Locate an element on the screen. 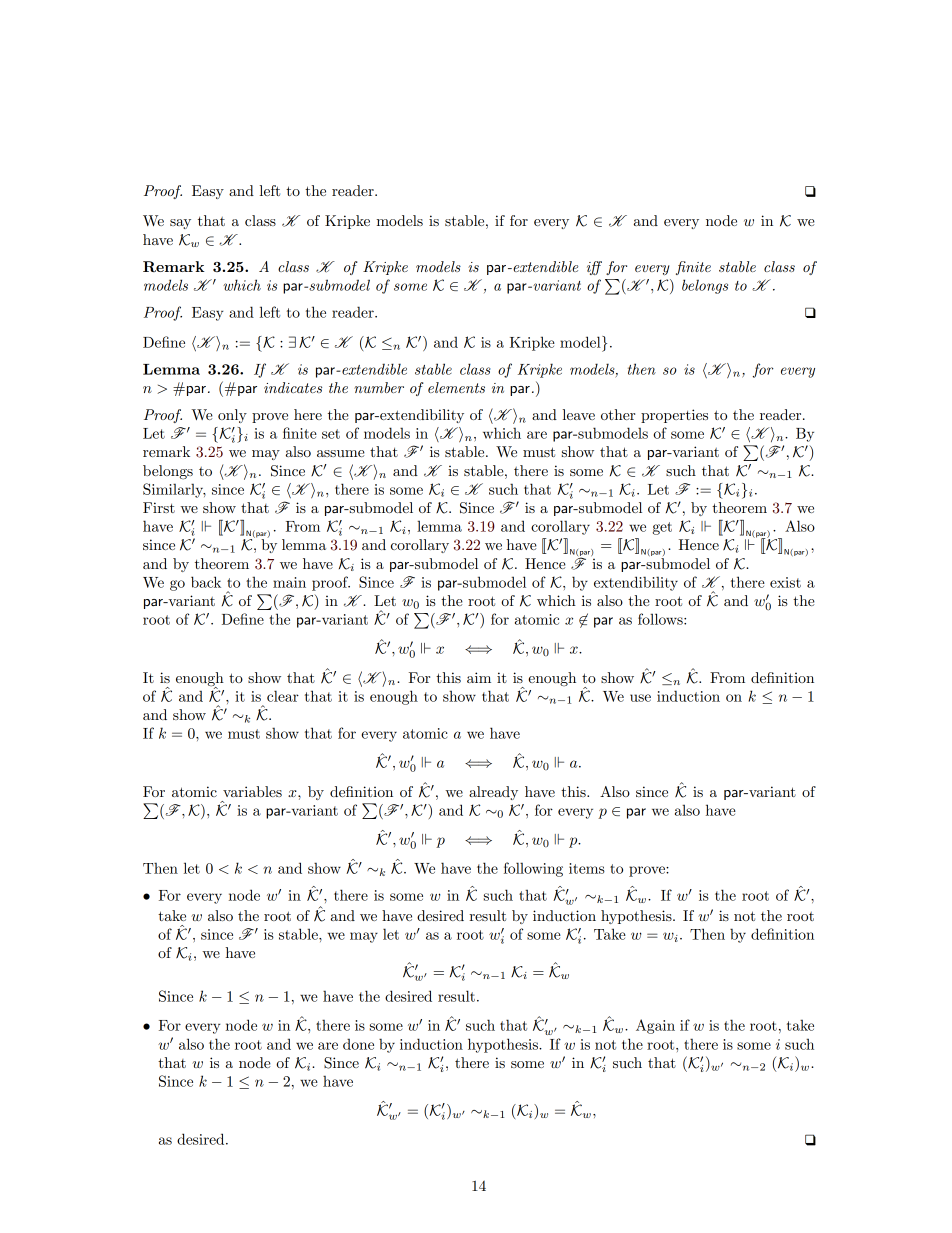  properties is located at coordinates (674, 416).
